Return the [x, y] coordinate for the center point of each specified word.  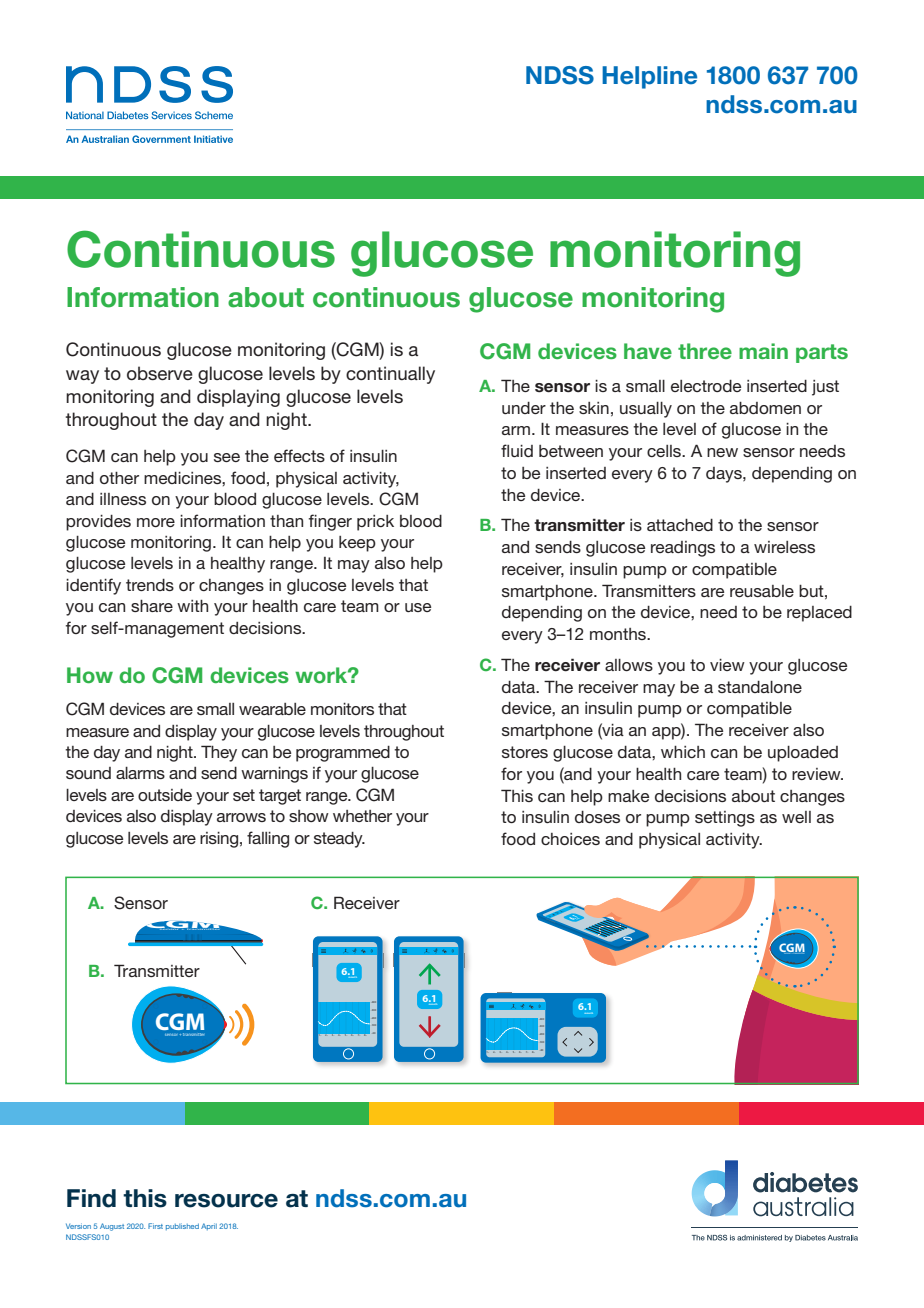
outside [165, 795]
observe [160, 373]
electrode [706, 386]
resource [226, 1201]
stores [525, 752]
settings [725, 819]
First [155, 1226]
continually [390, 375]
